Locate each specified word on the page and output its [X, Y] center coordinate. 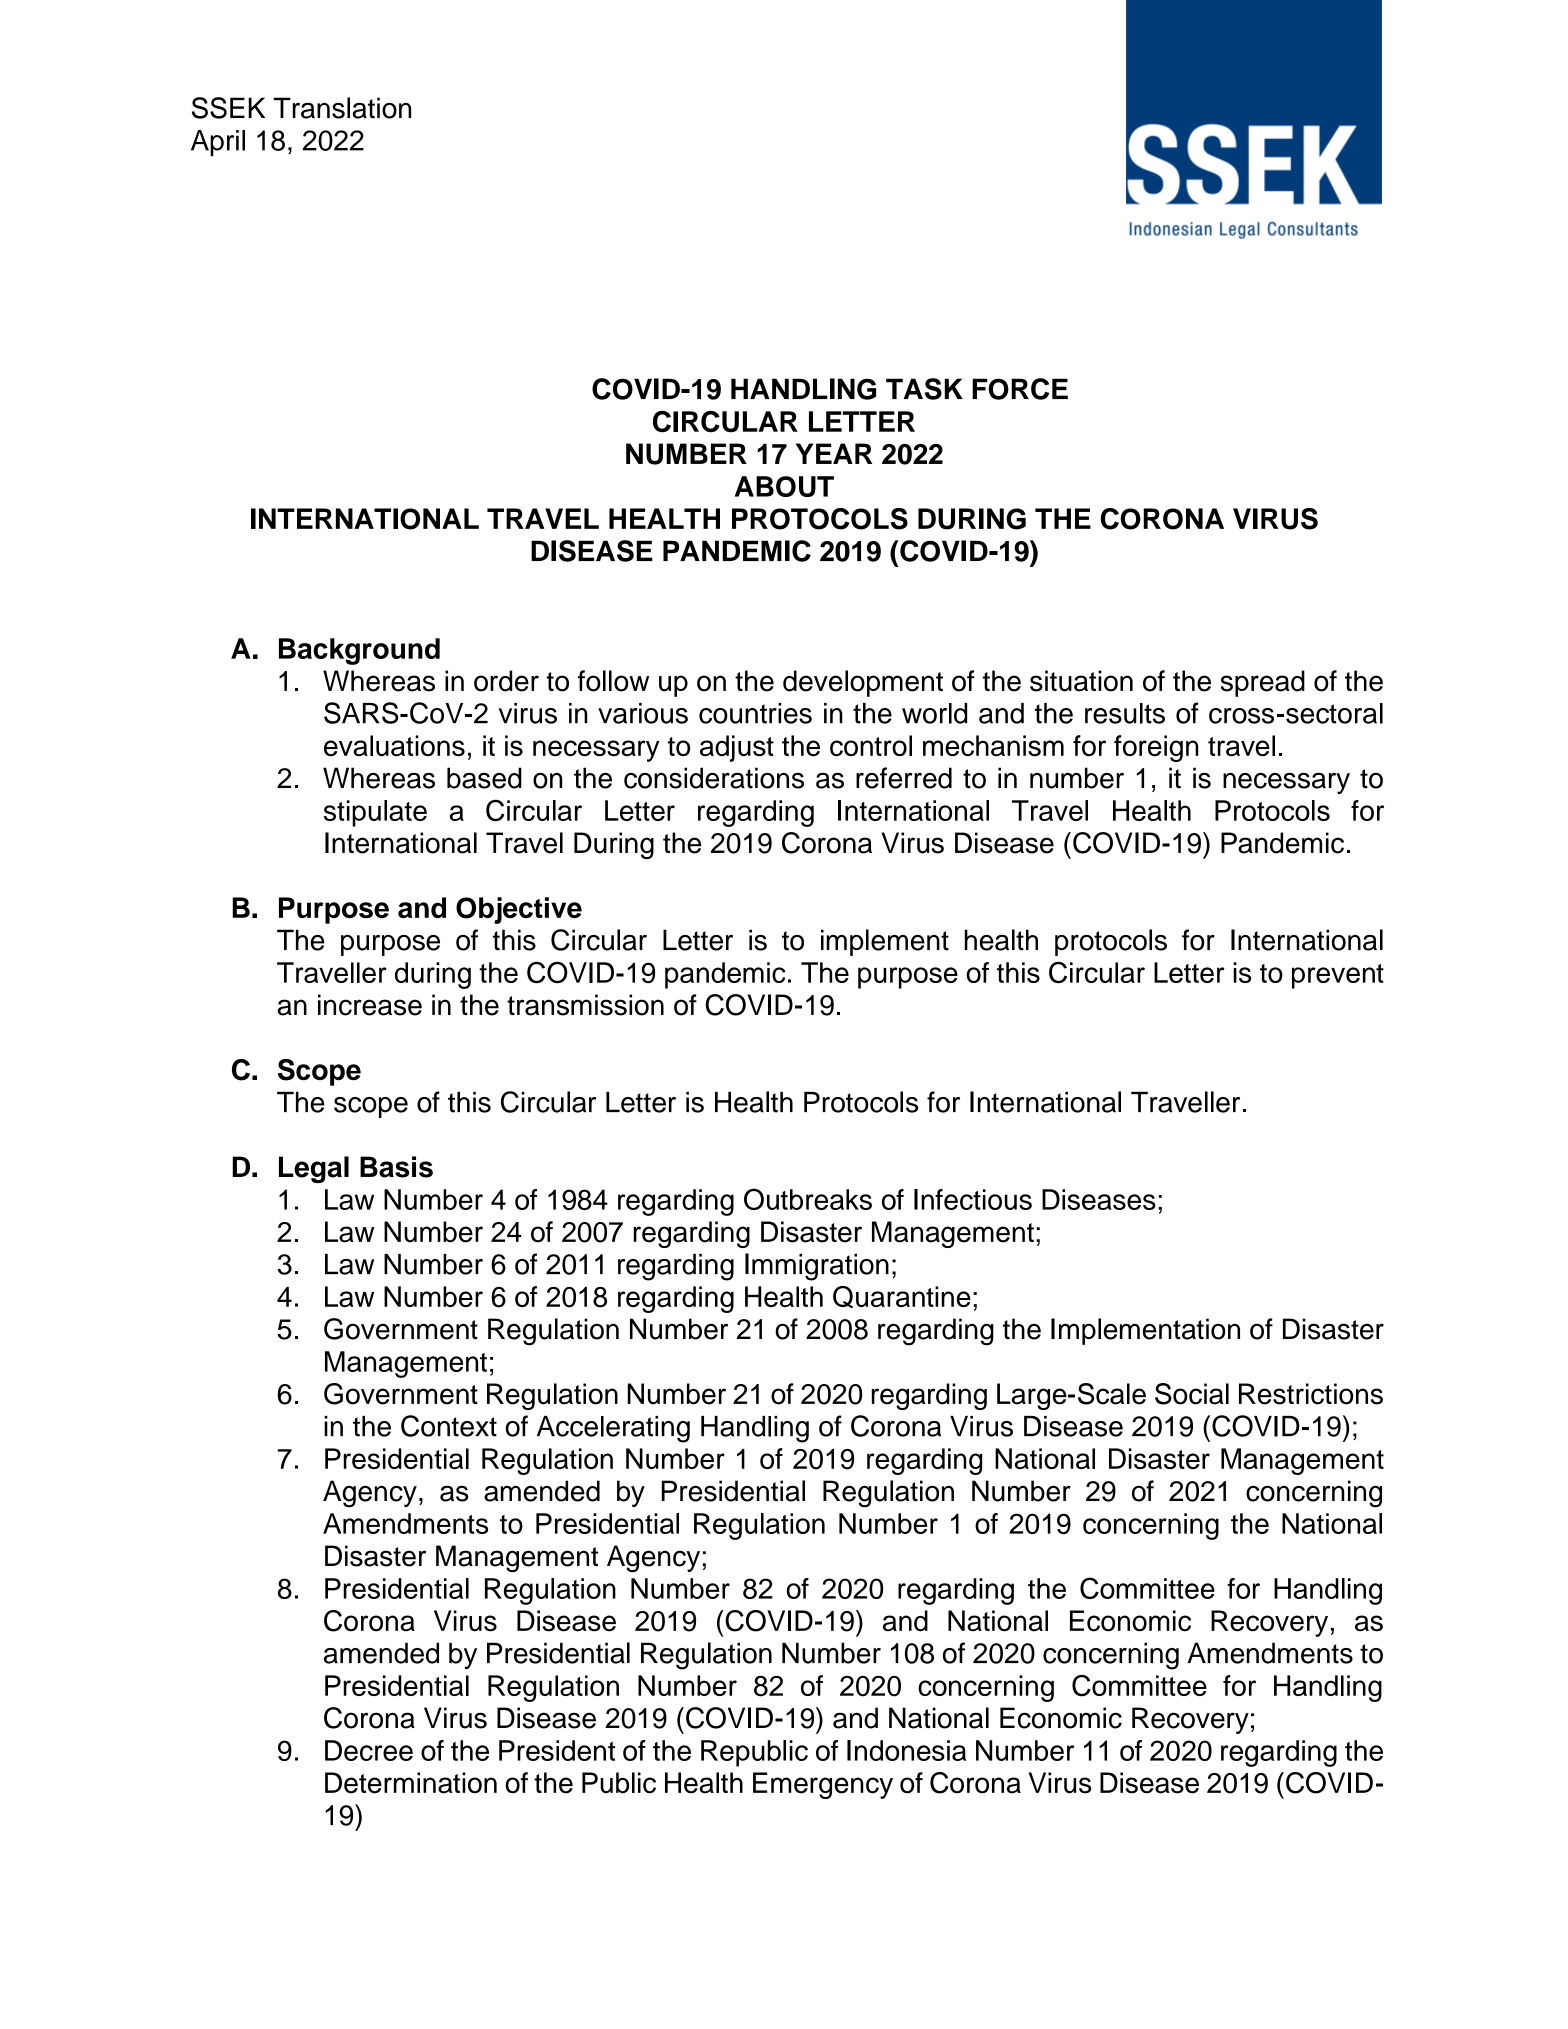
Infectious [973, 1199]
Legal [314, 1169]
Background [359, 651]
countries [755, 713]
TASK [924, 389]
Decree [369, 1750]
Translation [342, 108]
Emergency [823, 1785]
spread [1263, 683]
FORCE [1020, 389]
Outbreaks [808, 1199]
